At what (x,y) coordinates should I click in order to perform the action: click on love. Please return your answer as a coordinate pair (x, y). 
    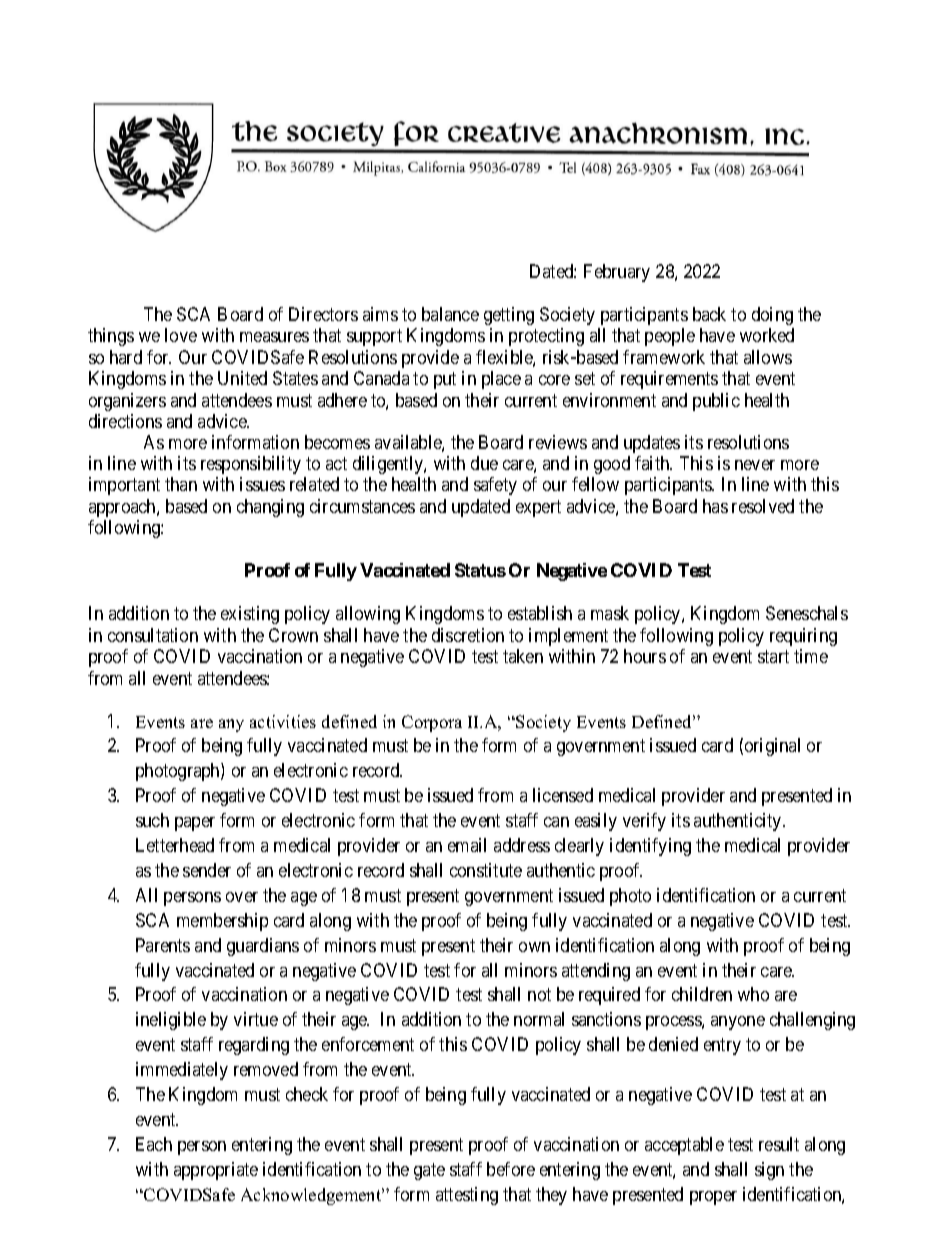
    Looking at the image, I should click on (181, 335).
